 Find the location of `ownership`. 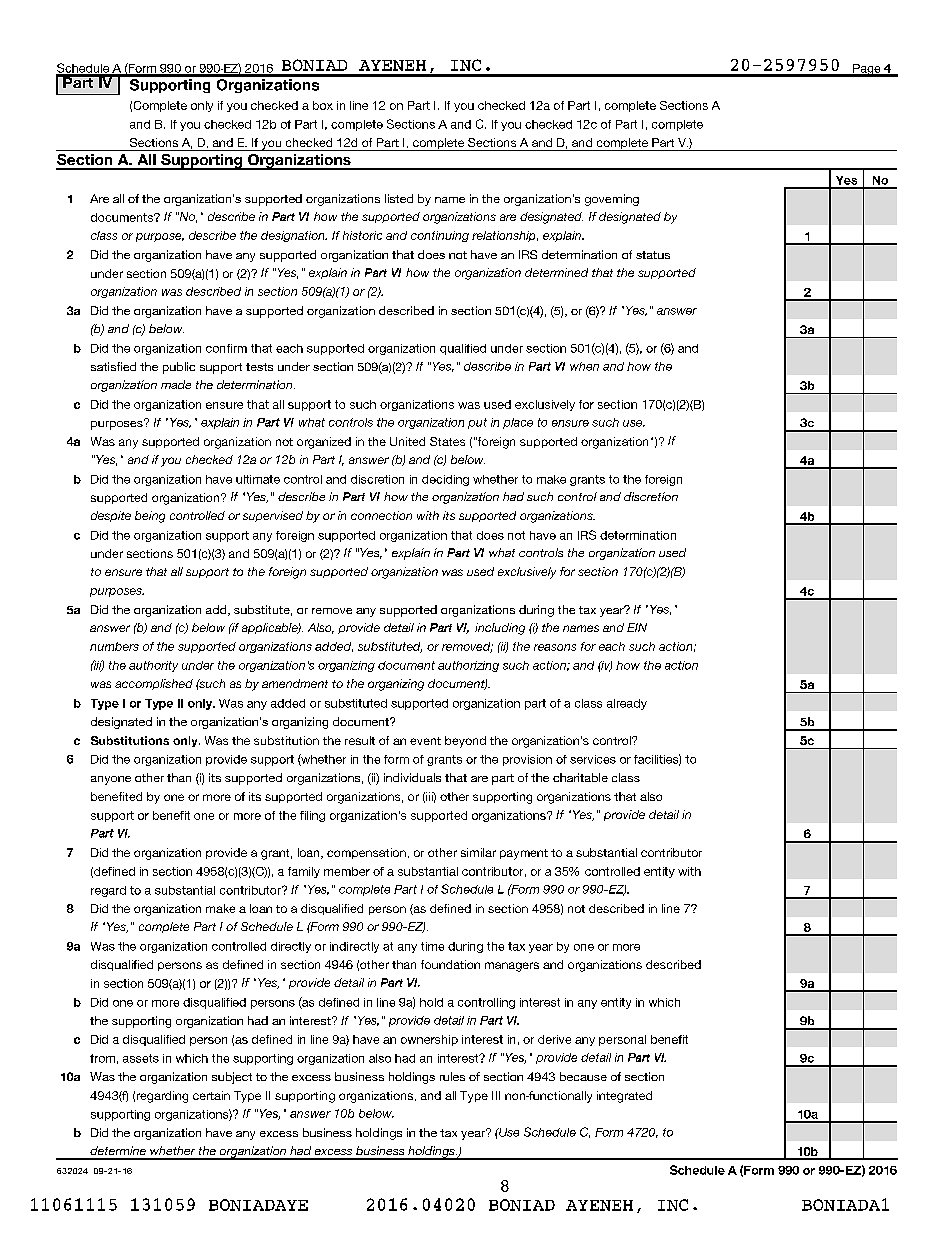

ownership is located at coordinates (429, 1040).
